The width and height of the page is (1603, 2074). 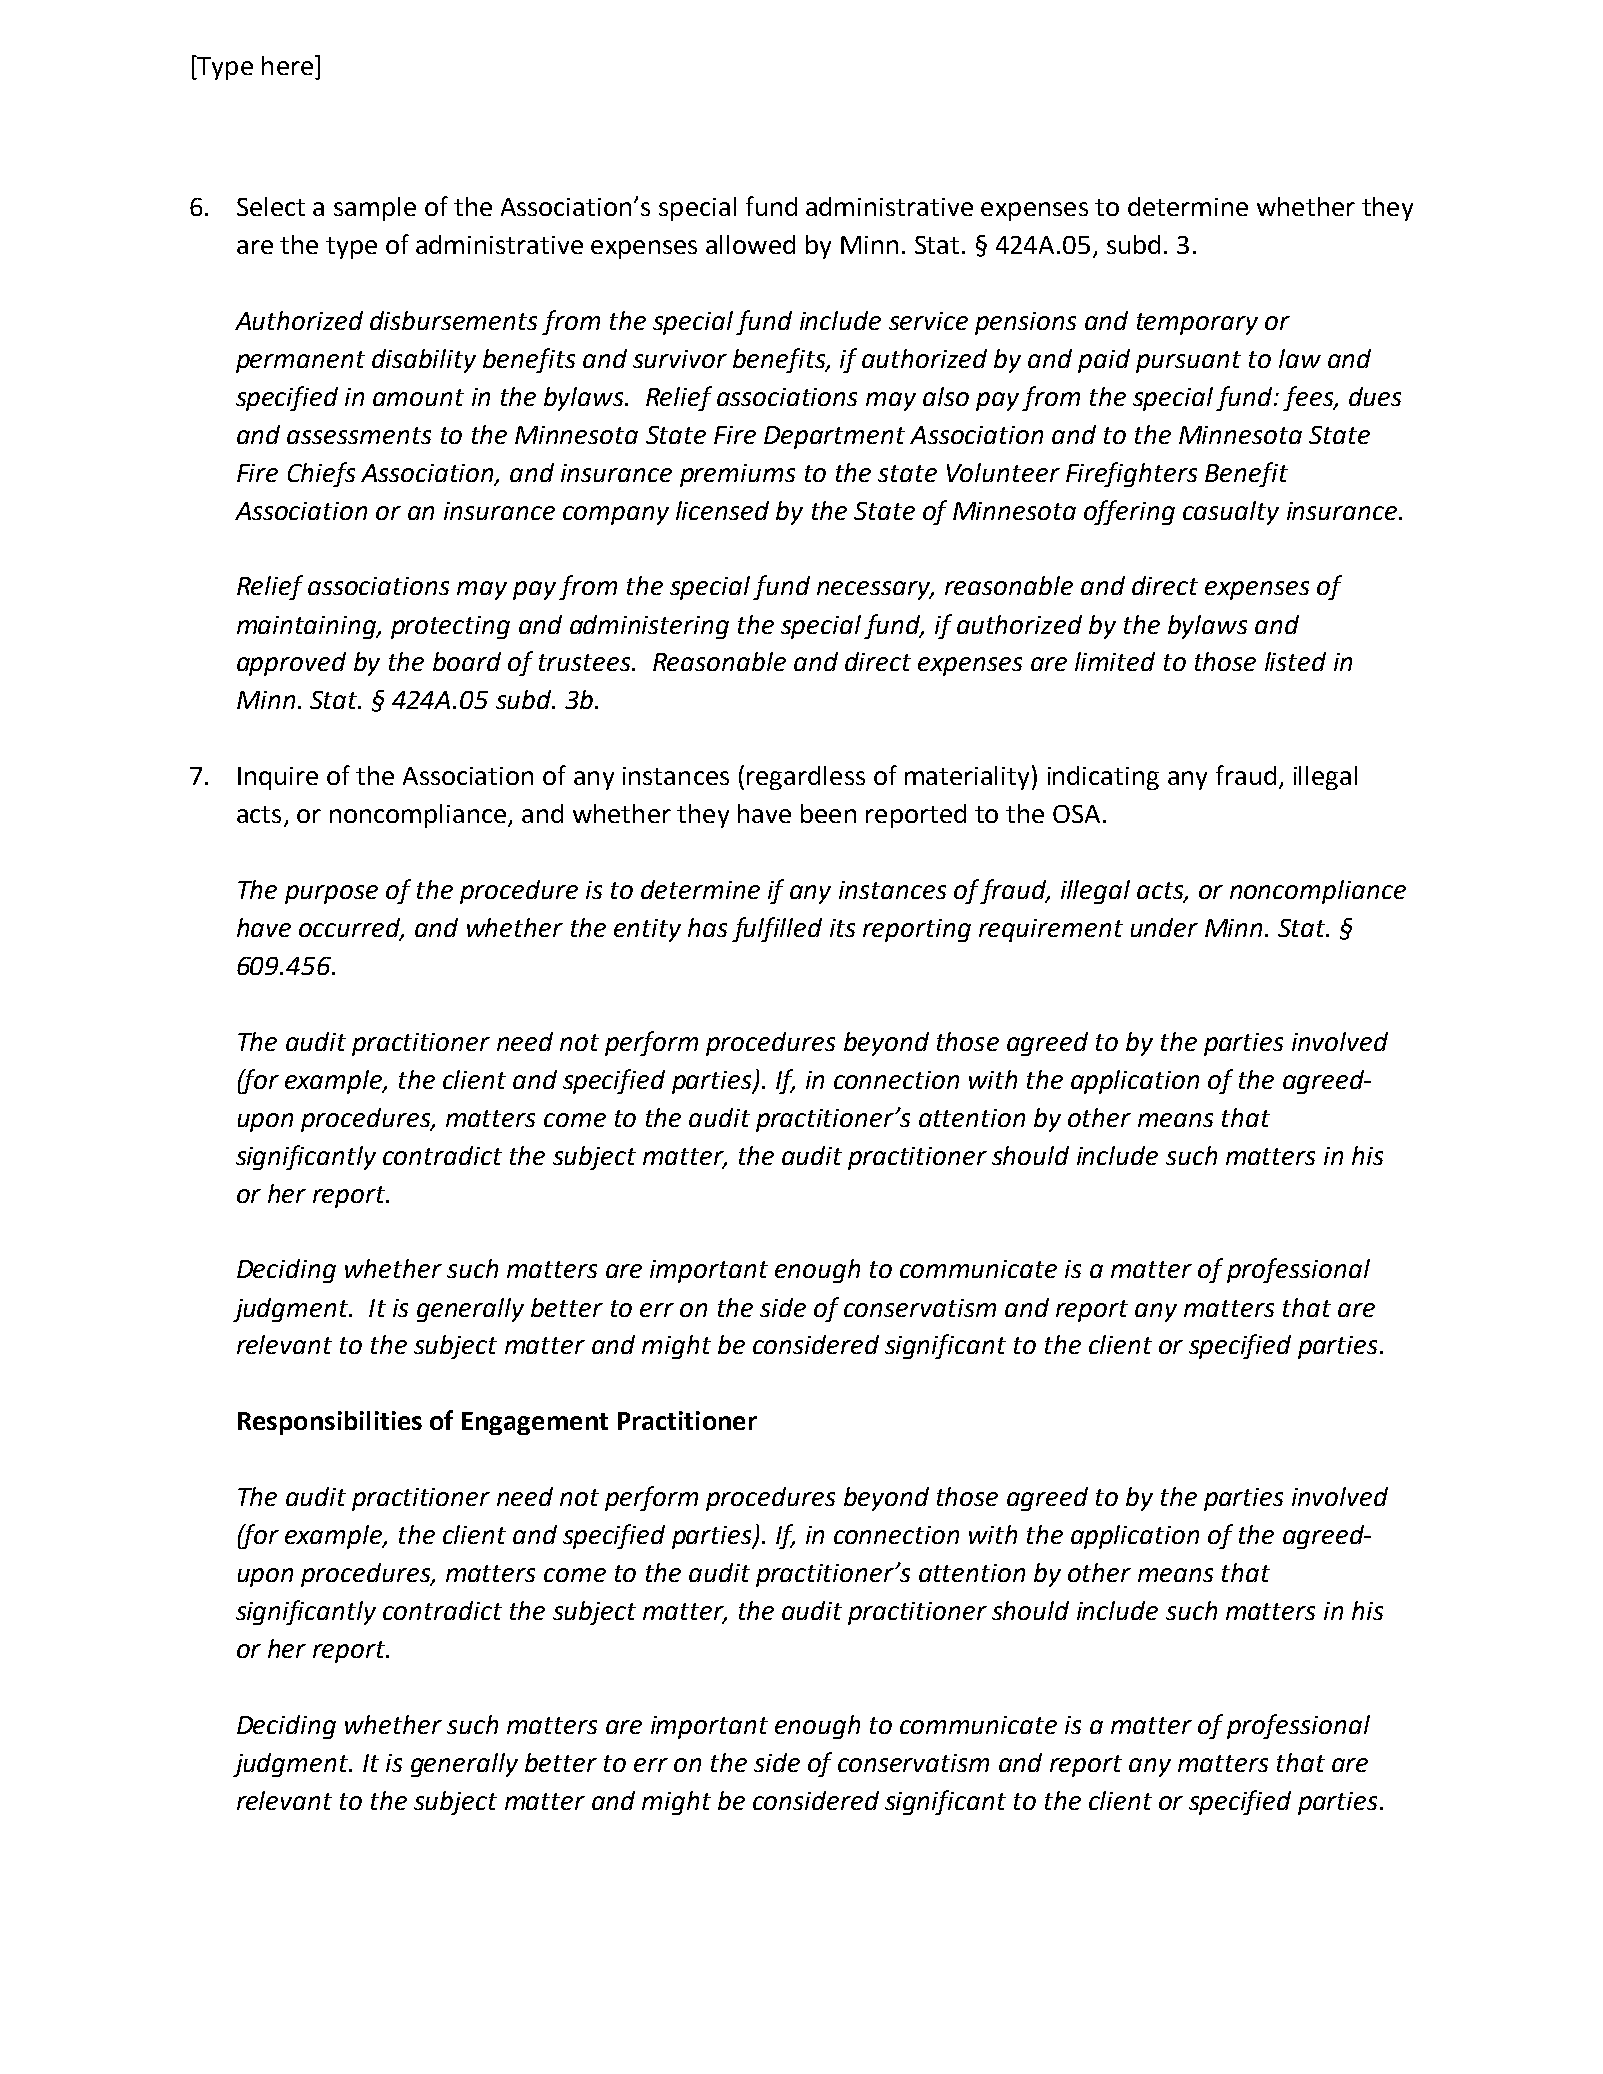 What do you see at coordinates (330, 1423) in the page?
I see `Responsibilities` at bounding box center [330, 1423].
